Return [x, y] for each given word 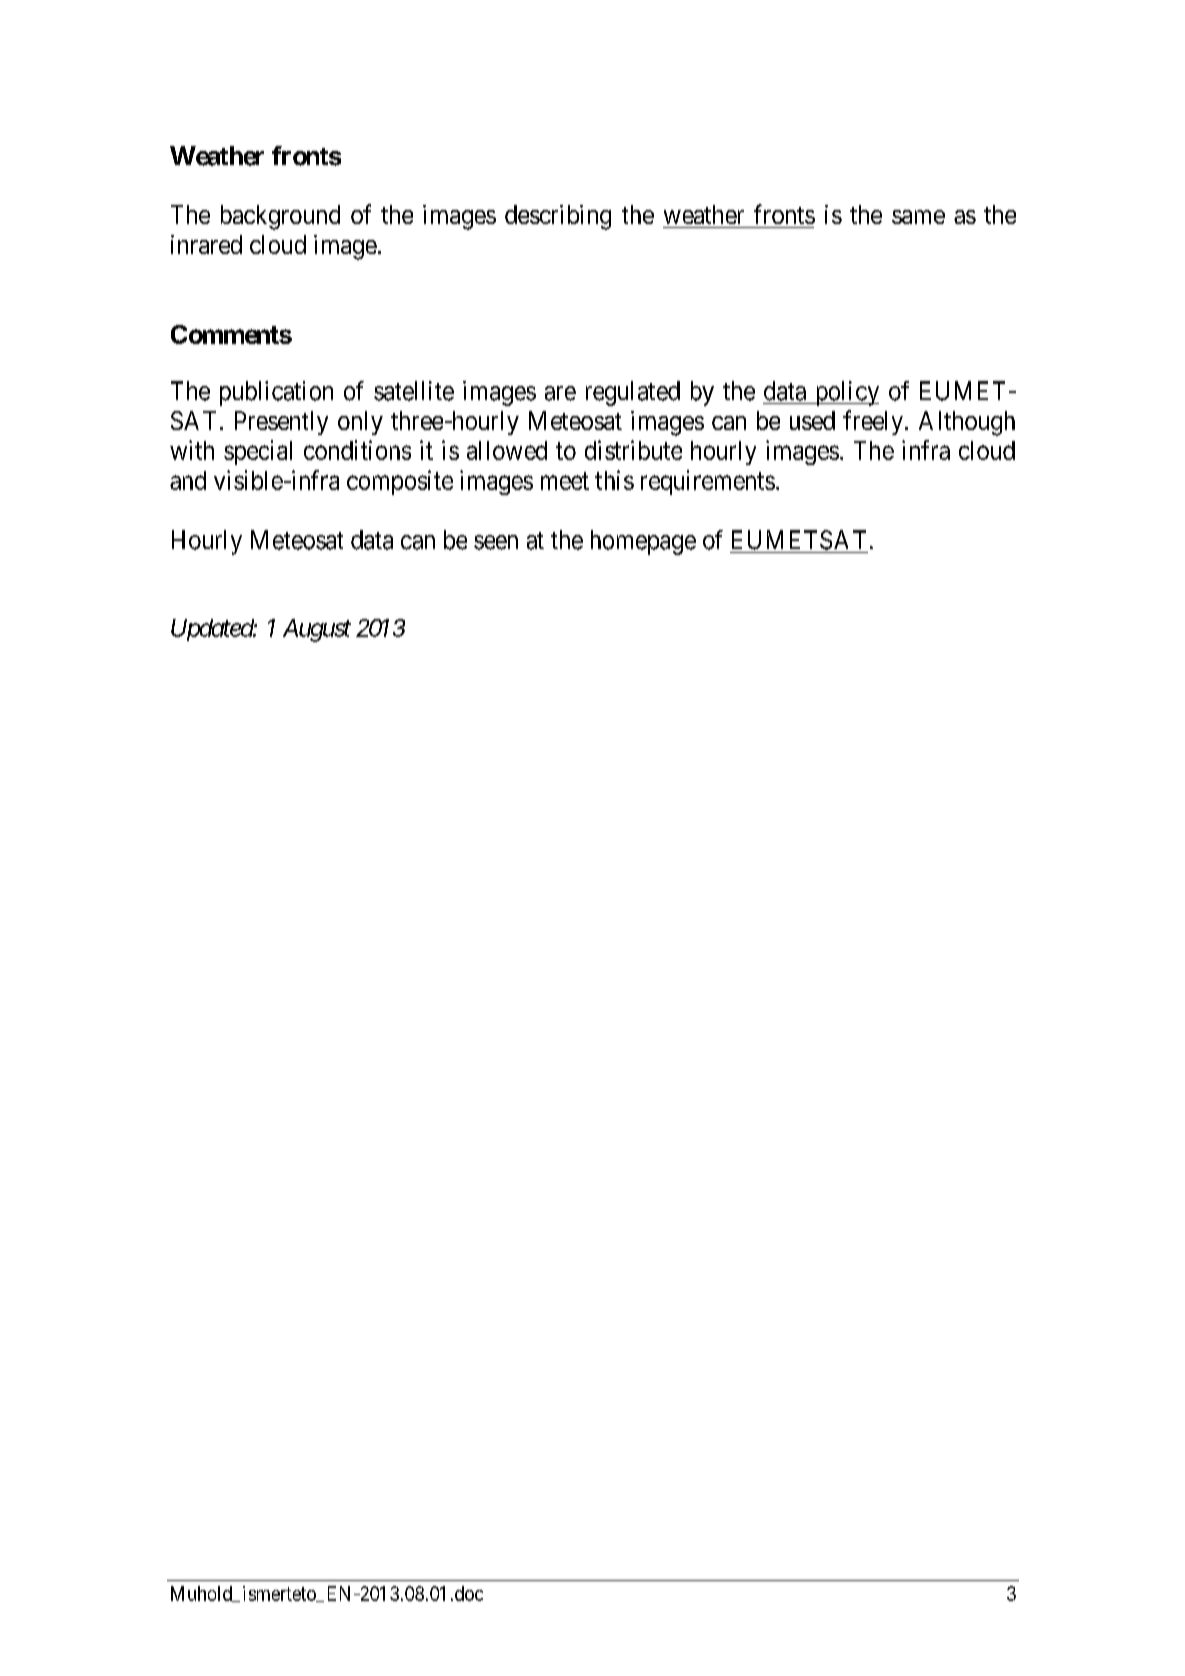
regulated [633, 393]
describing [558, 217]
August [317, 630]
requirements [708, 482]
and [188, 480]
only [360, 423]
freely [874, 422]
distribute [633, 450]
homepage [643, 542]
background [280, 217]
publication [276, 393]
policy [845, 393]
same [918, 217]
